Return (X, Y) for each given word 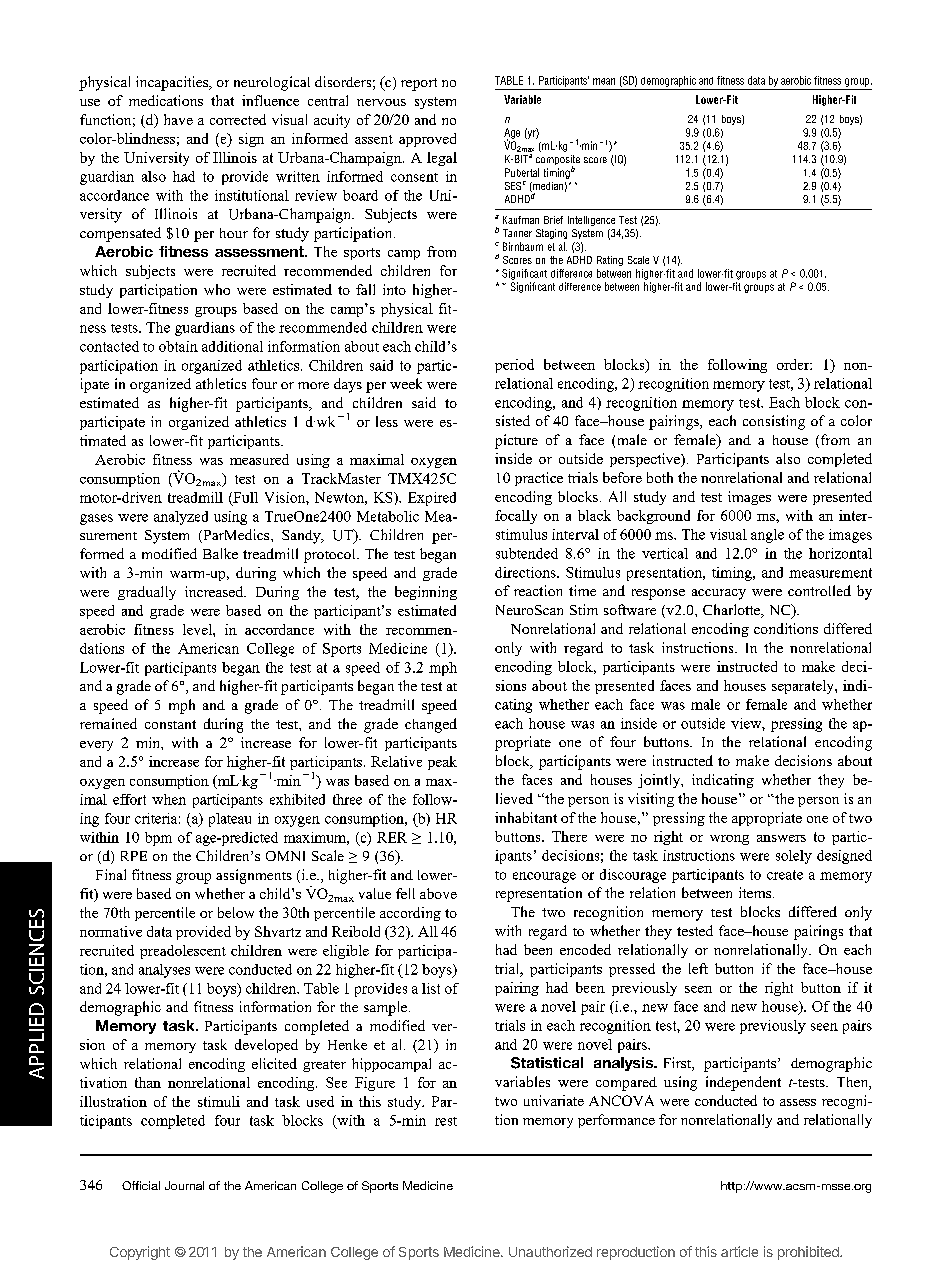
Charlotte (733, 611)
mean (604, 81)
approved (427, 140)
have (178, 119)
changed (431, 725)
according (410, 914)
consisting (774, 422)
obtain (178, 346)
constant (170, 724)
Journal (184, 1185)
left (698, 968)
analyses (164, 971)
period (514, 366)
